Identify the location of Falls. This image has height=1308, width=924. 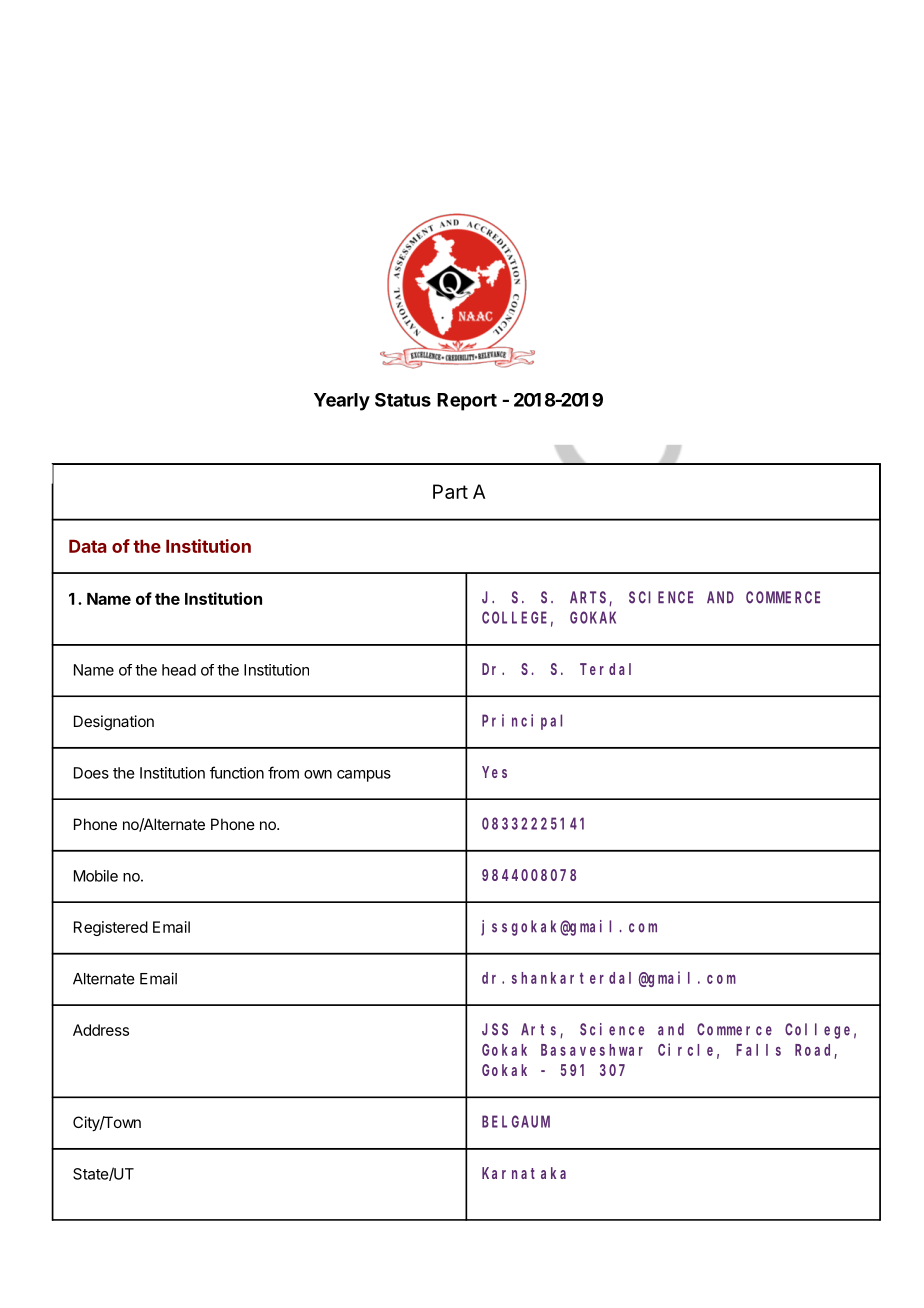
(758, 1050).
